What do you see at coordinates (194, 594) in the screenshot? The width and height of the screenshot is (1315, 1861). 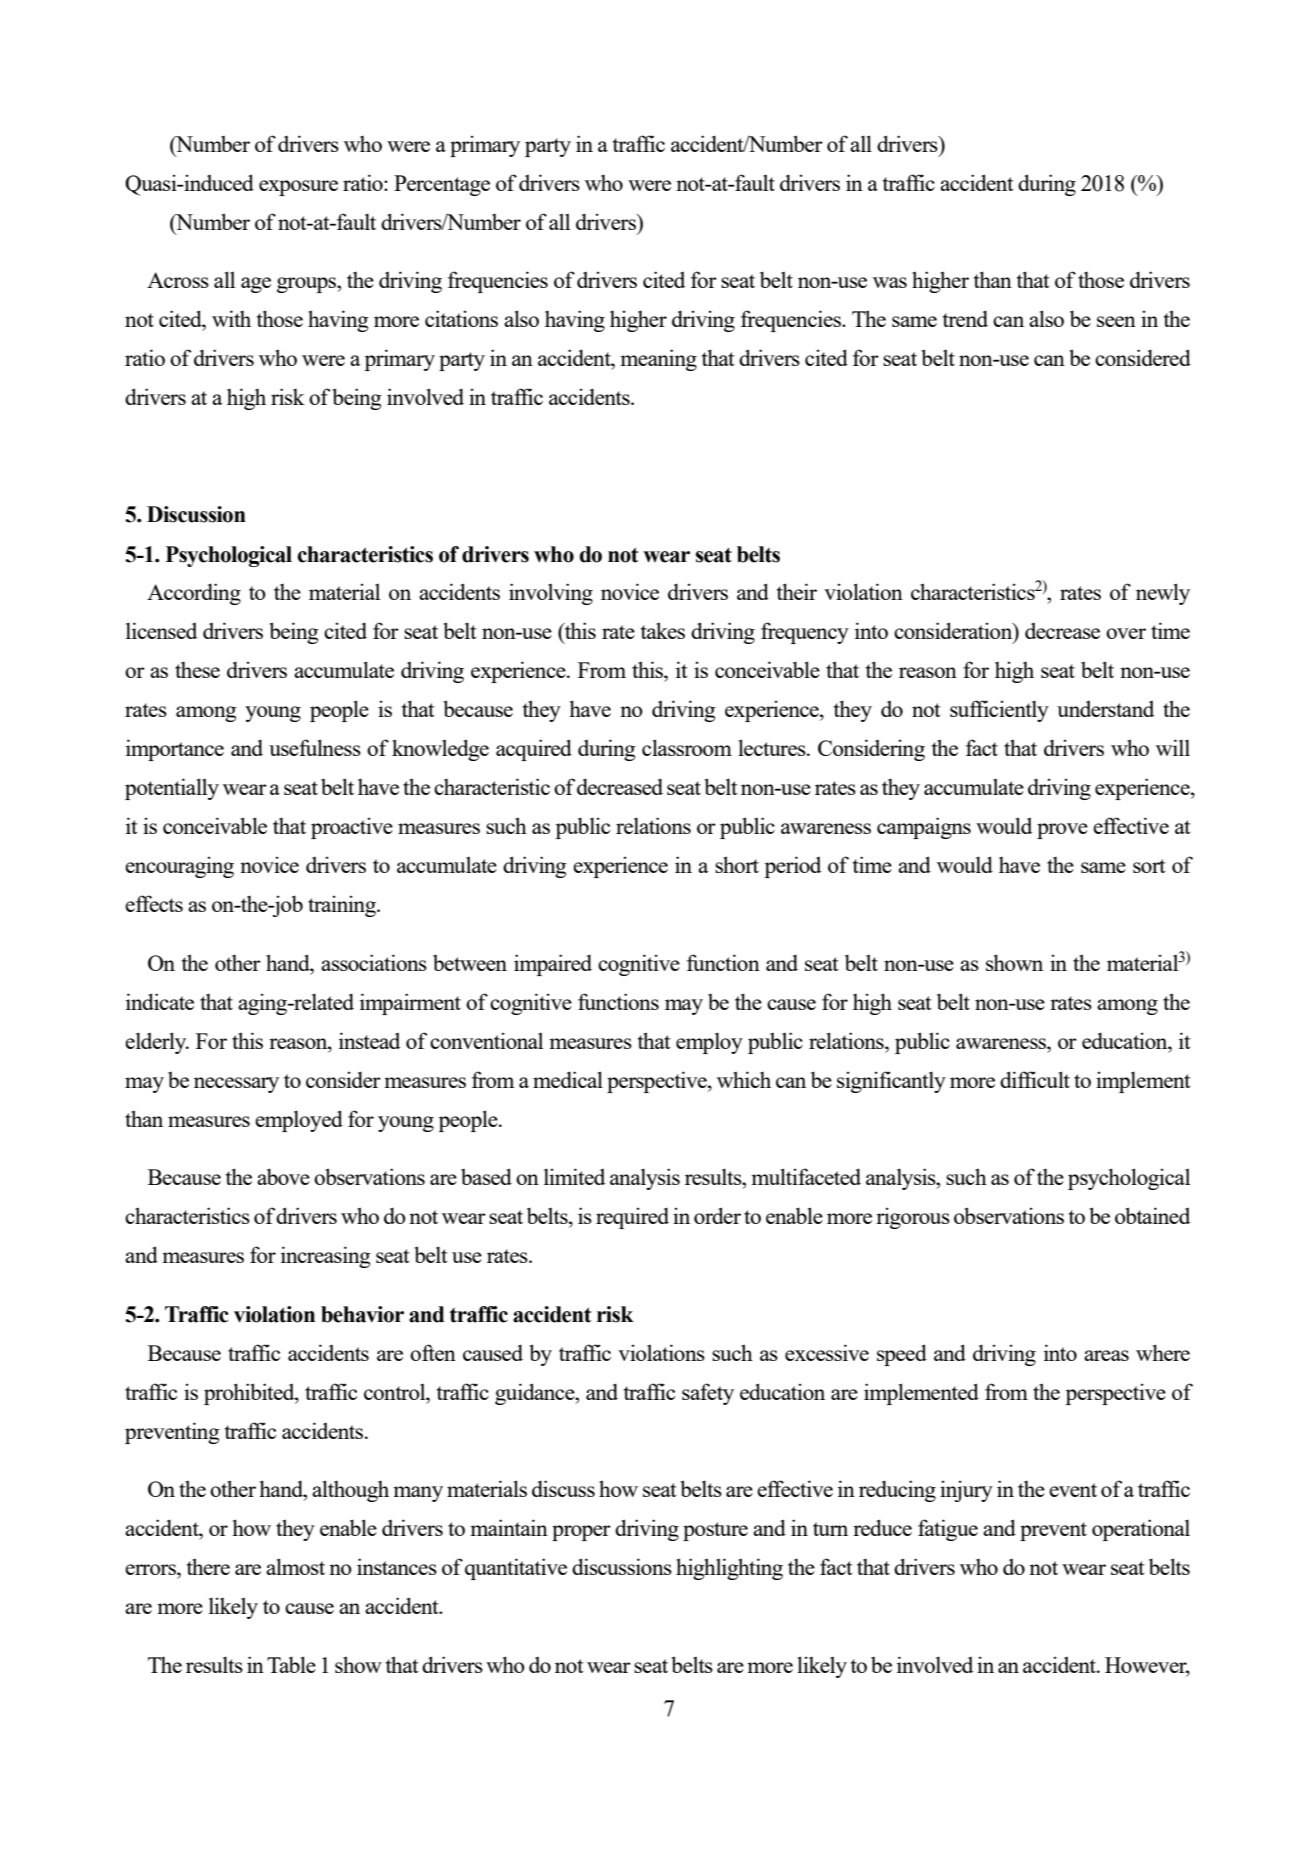 I see `According` at bounding box center [194, 594].
